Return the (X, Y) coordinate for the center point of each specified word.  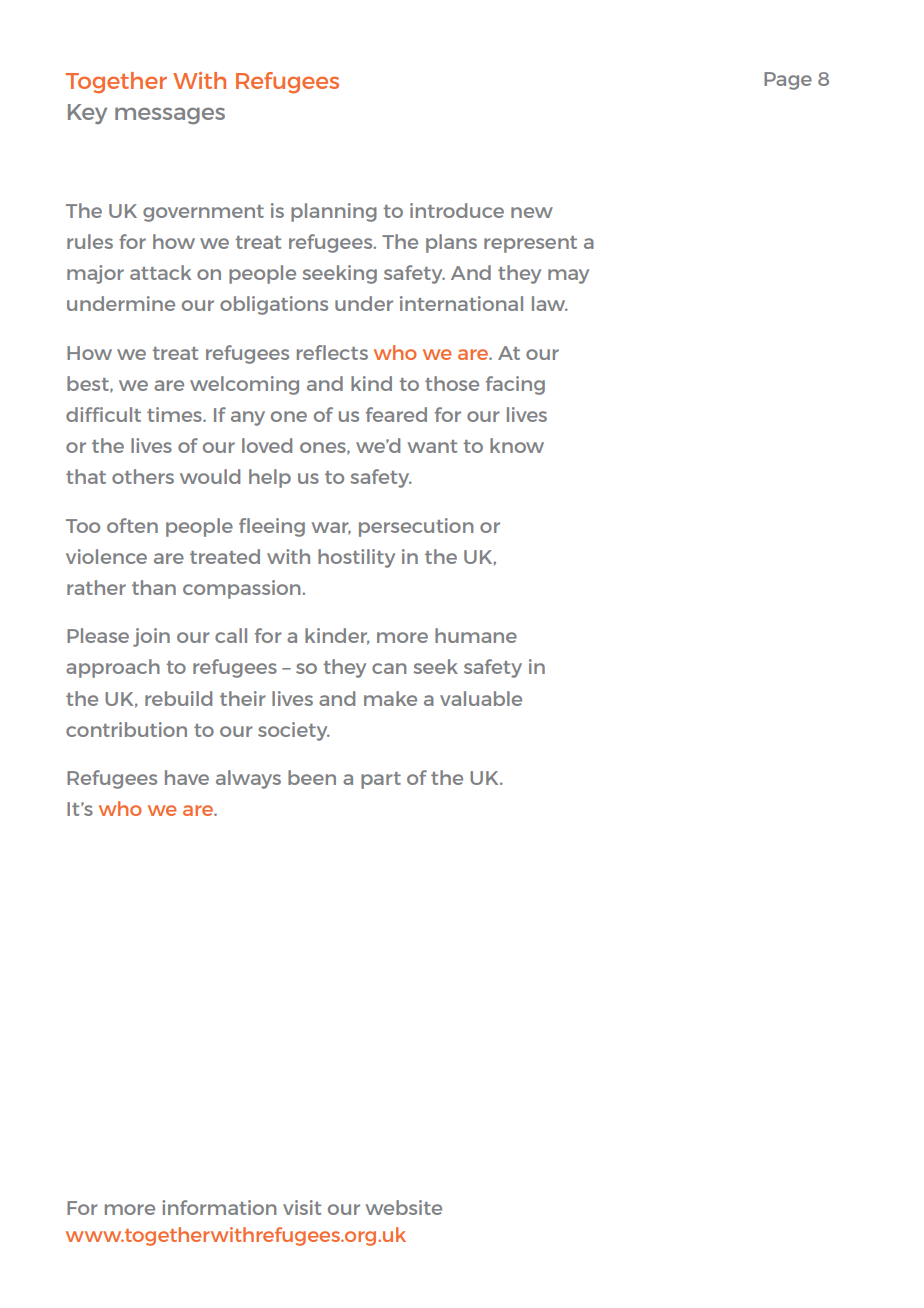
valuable (481, 698)
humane (476, 635)
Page (788, 81)
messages (170, 115)
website (403, 1207)
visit (302, 1207)
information (219, 1207)
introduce (457, 210)
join (151, 637)
